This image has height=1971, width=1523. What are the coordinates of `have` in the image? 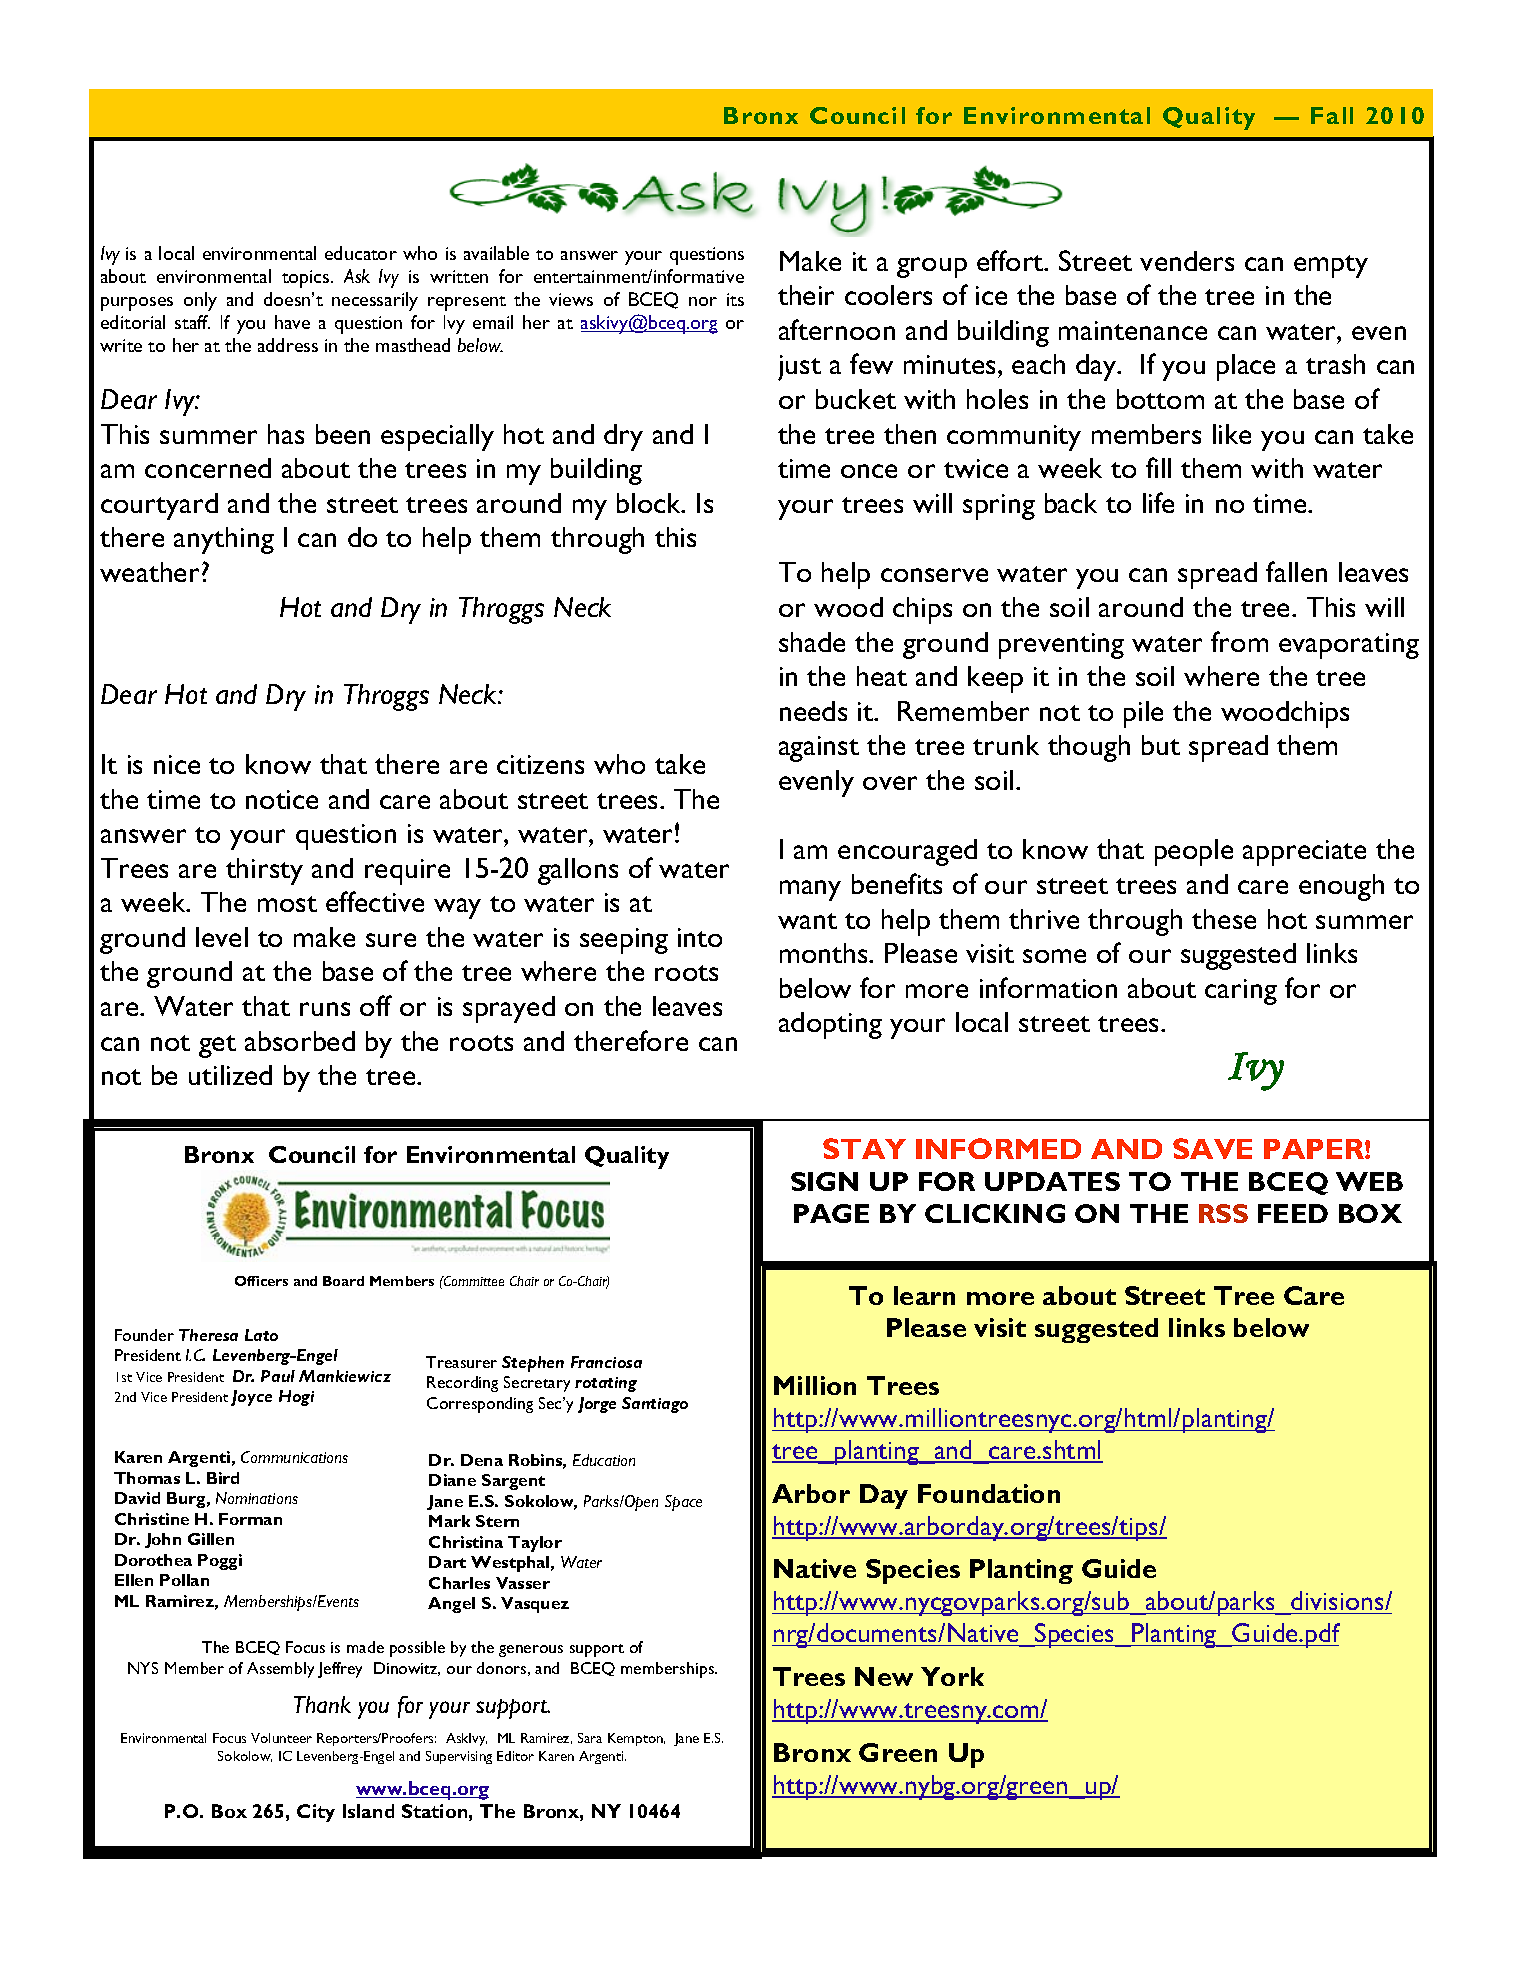 It's located at (292, 322).
